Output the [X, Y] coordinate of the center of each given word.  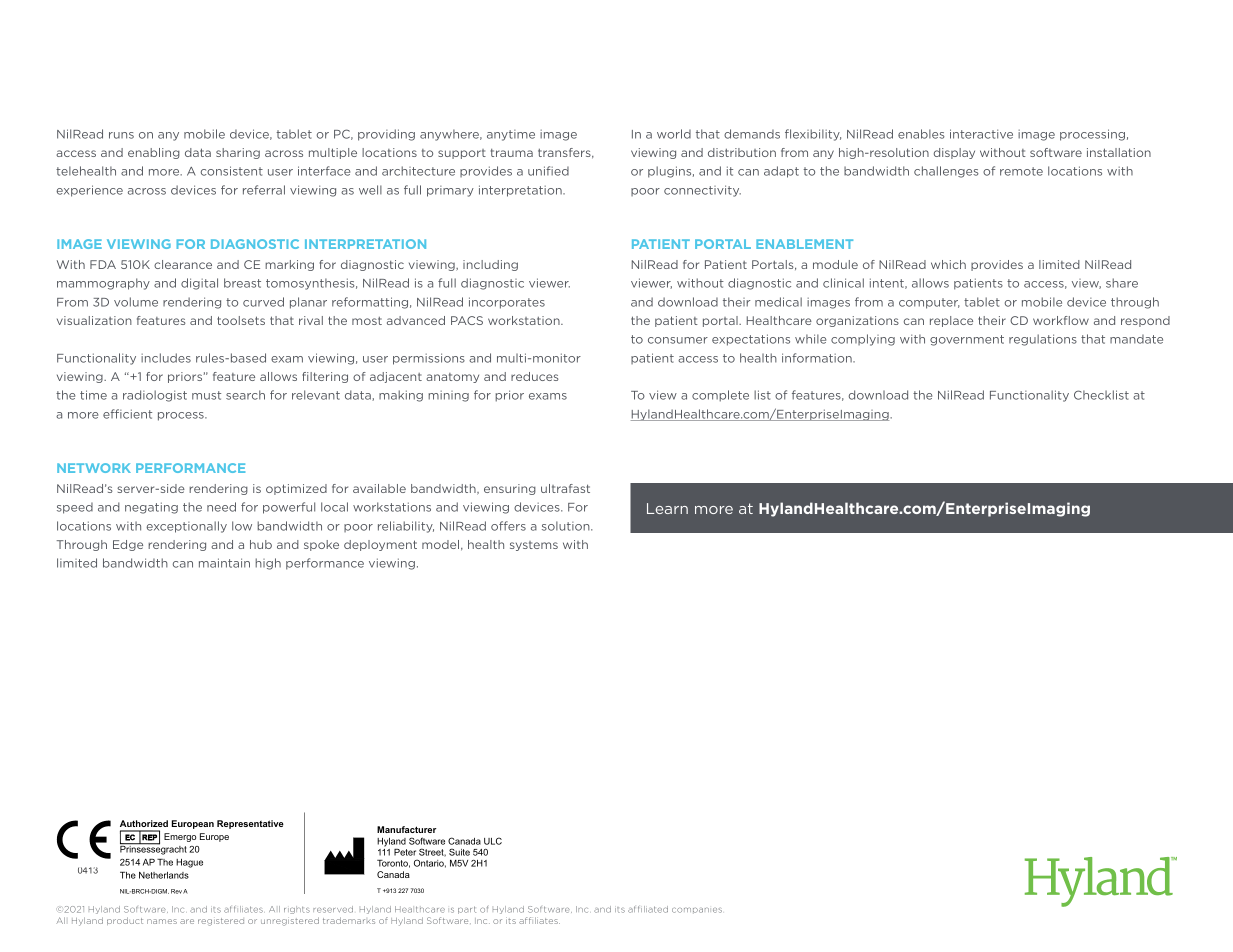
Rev [176, 891]
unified [548, 171]
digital [199, 284]
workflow [1061, 320]
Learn [667, 508]
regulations [1043, 340]
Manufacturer [407, 829]
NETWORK [94, 468]
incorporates [507, 303]
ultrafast [565, 488]
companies [697, 910]
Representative [250, 824]
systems [534, 546]
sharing [238, 153]
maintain [224, 563]
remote [1021, 171]
